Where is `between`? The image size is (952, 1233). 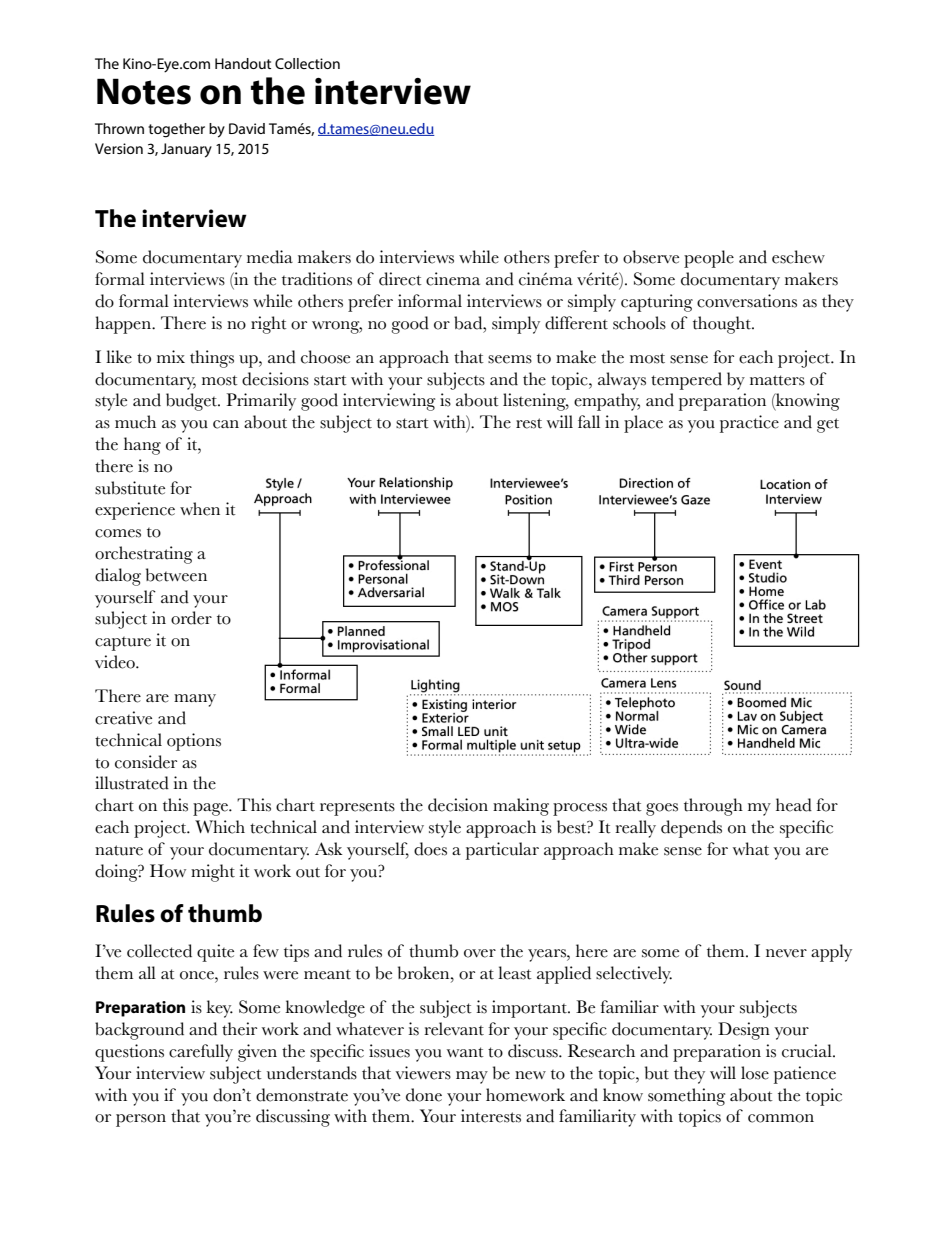 between is located at coordinates (176, 575).
